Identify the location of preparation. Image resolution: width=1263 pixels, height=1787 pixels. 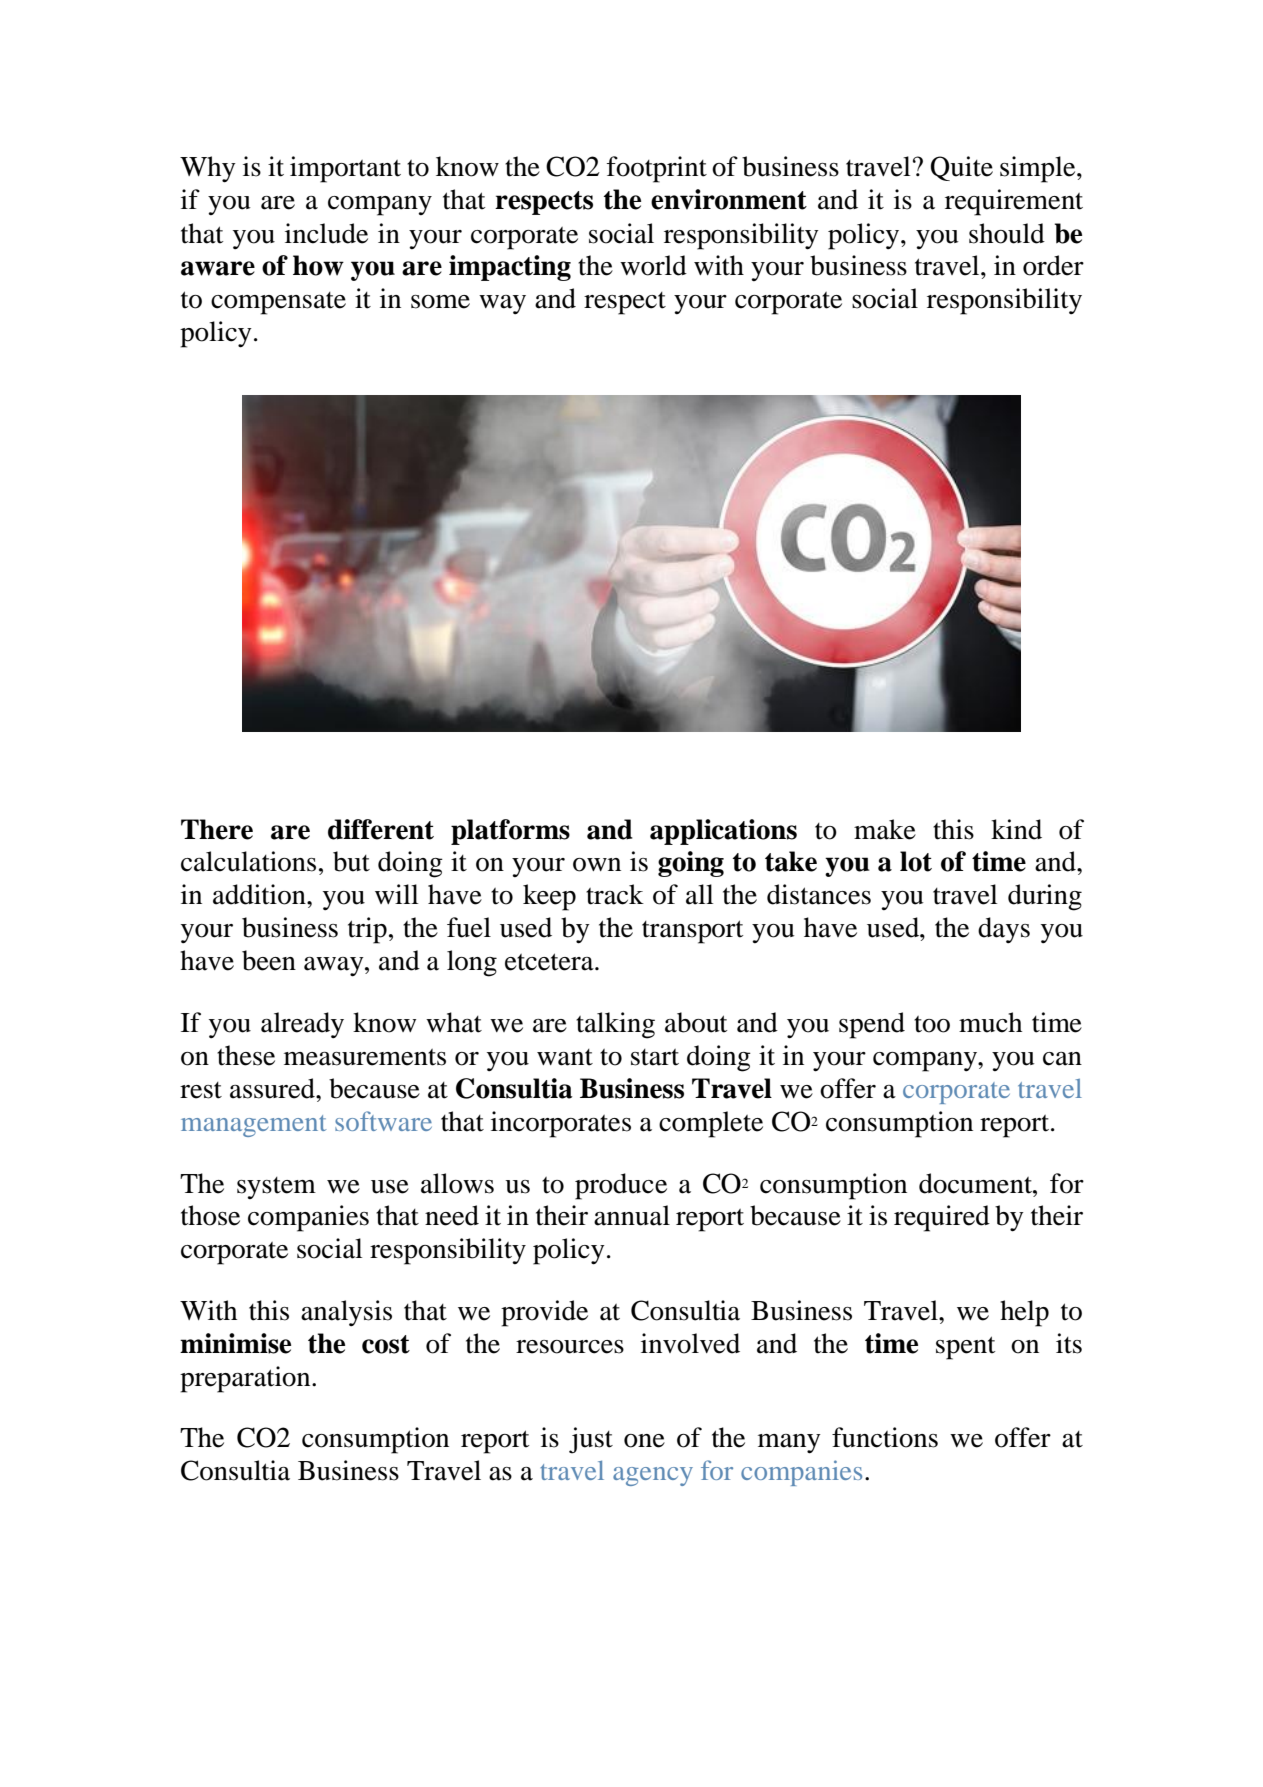
(246, 1379).
